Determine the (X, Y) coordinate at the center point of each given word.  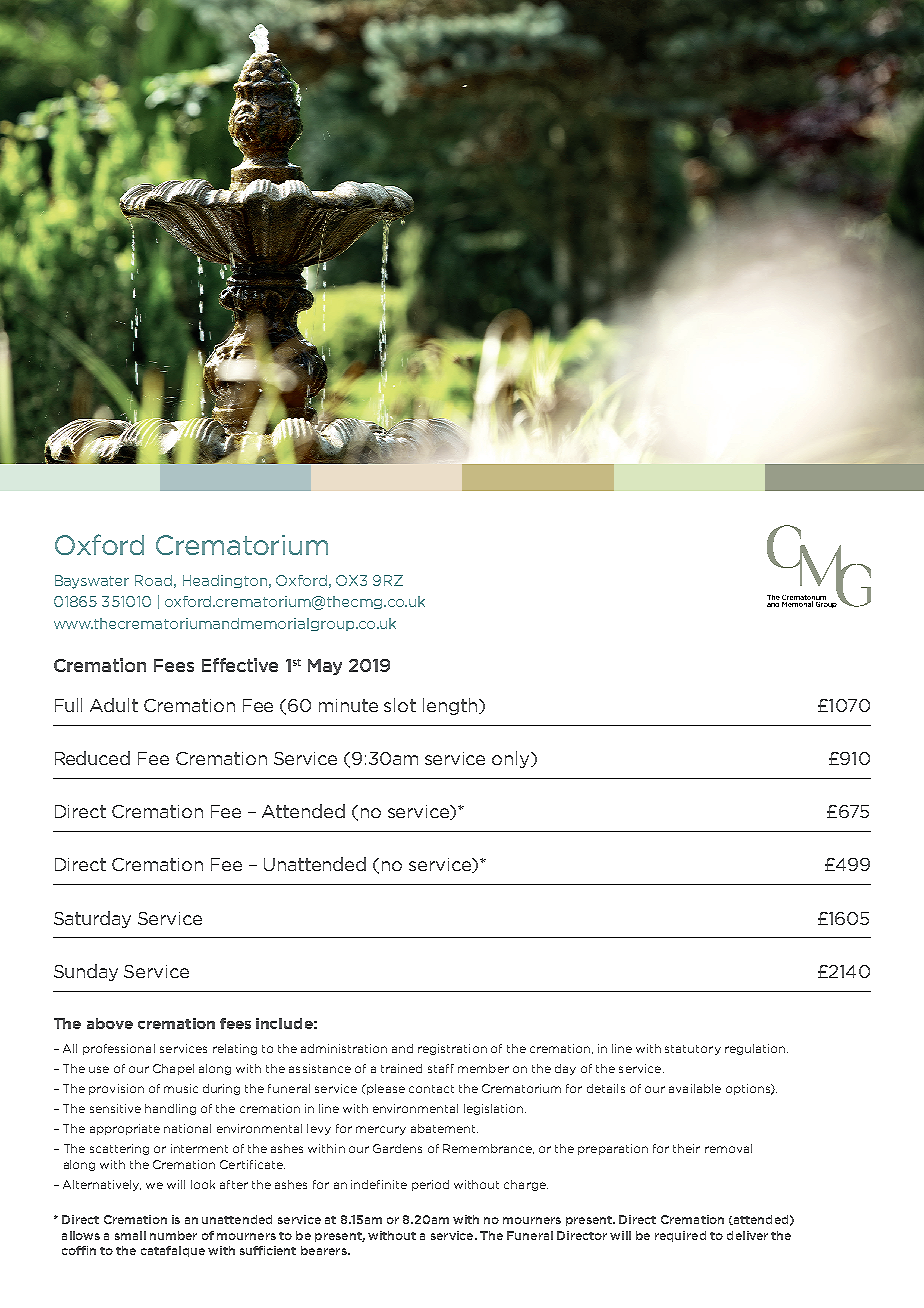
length (451, 706)
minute (348, 705)
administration (344, 1048)
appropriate (125, 1129)
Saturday (92, 919)
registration (452, 1049)
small (130, 1235)
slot (400, 705)
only (512, 759)
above (110, 1023)
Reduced (92, 758)
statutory (693, 1050)
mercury (381, 1130)
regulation (755, 1049)
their (686, 1148)
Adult (114, 705)
